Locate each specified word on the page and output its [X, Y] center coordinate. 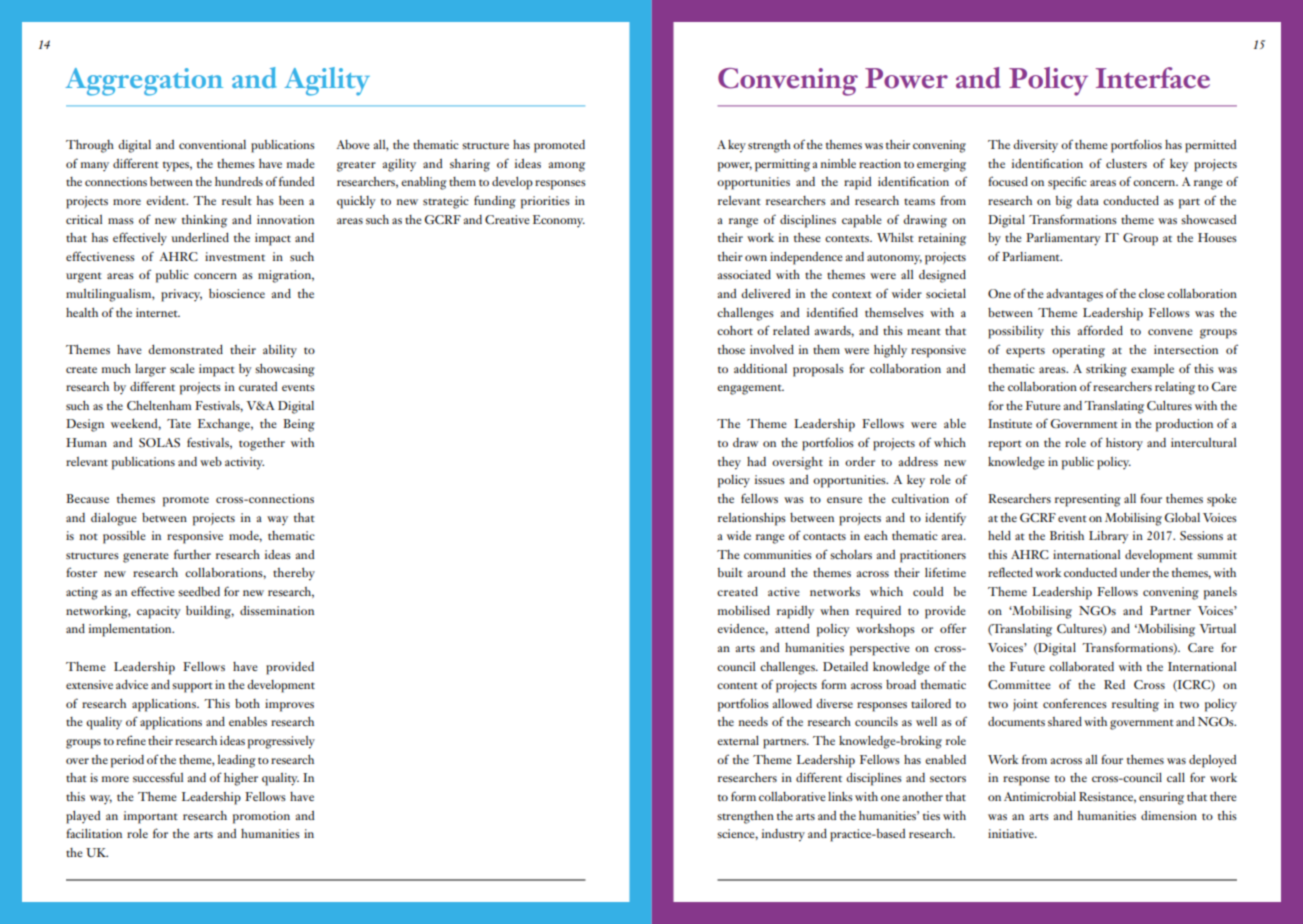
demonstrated [185, 349]
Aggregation [144, 82]
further [192, 554]
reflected [1010, 572]
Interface [1153, 78]
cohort [735, 330]
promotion [261, 817]
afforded [1100, 330]
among [567, 167]
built [730, 572]
